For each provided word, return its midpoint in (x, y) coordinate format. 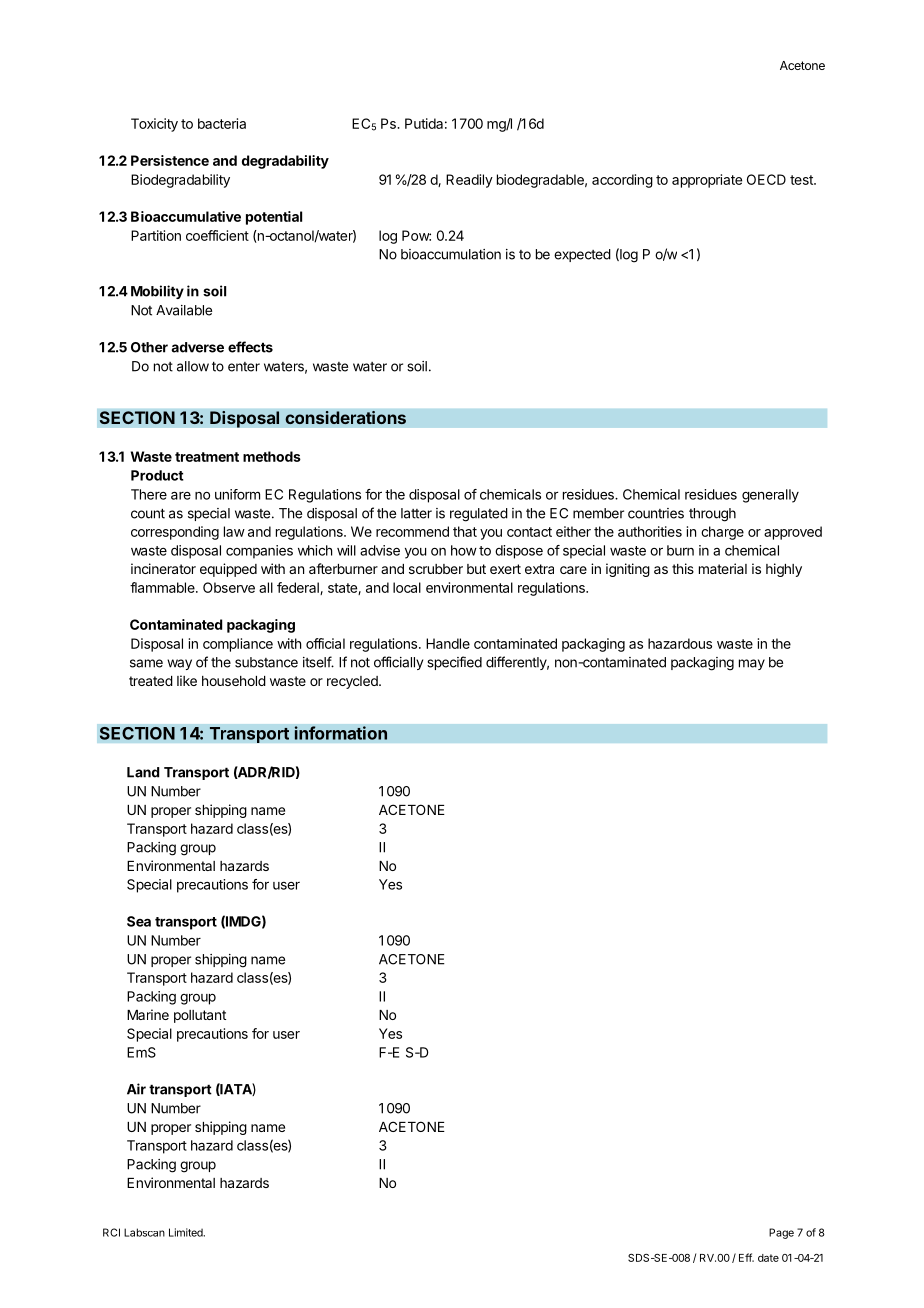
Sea (139, 921)
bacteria (222, 123)
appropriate (707, 181)
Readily (469, 181)
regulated (479, 515)
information (340, 733)
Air (136, 1089)
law (234, 531)
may (752, 664)
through (712, 515)
